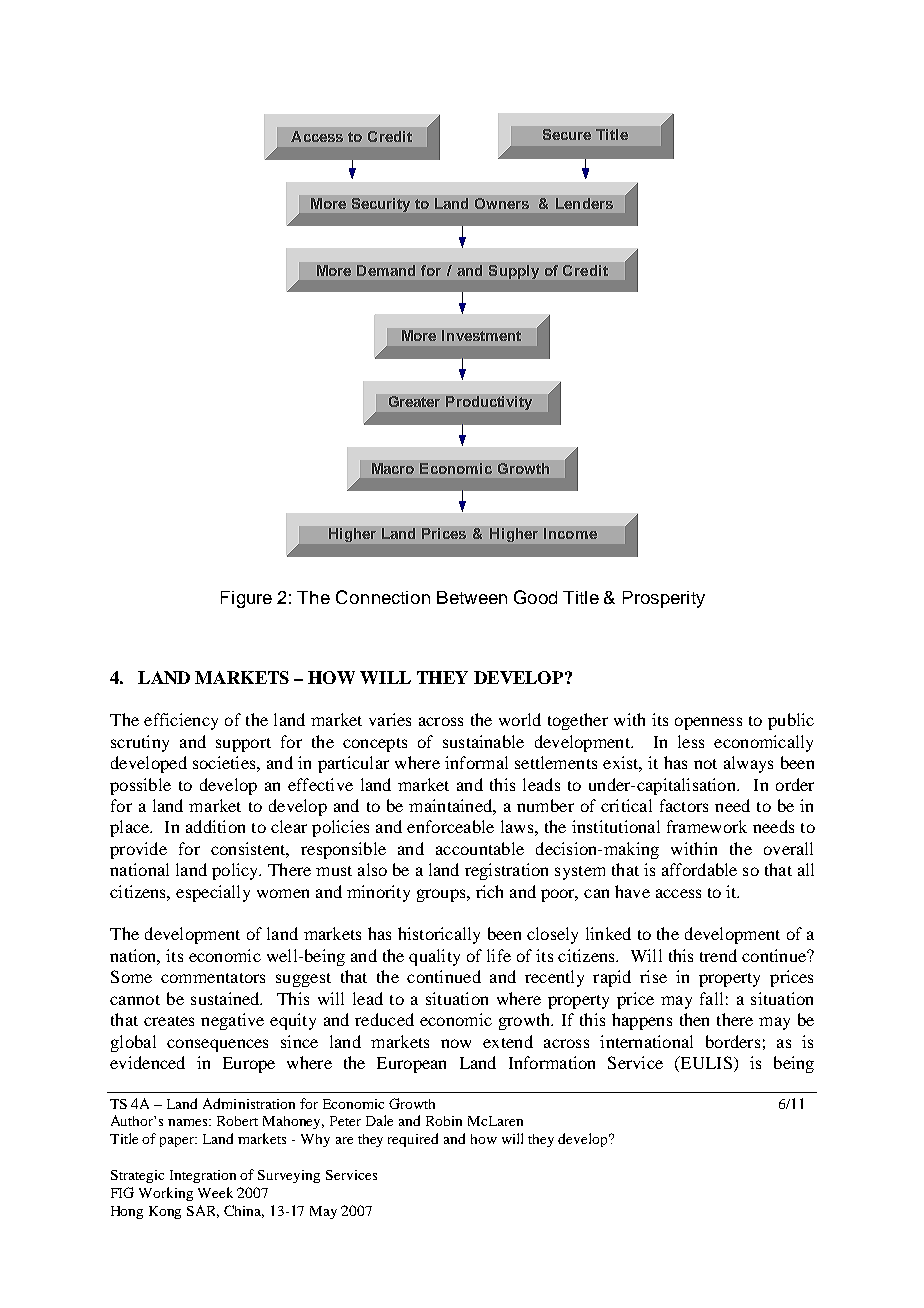 This document has height=1308, width=924. Describe the element at coordinates (393, 468) in the document. I see `Macro` at that location.
